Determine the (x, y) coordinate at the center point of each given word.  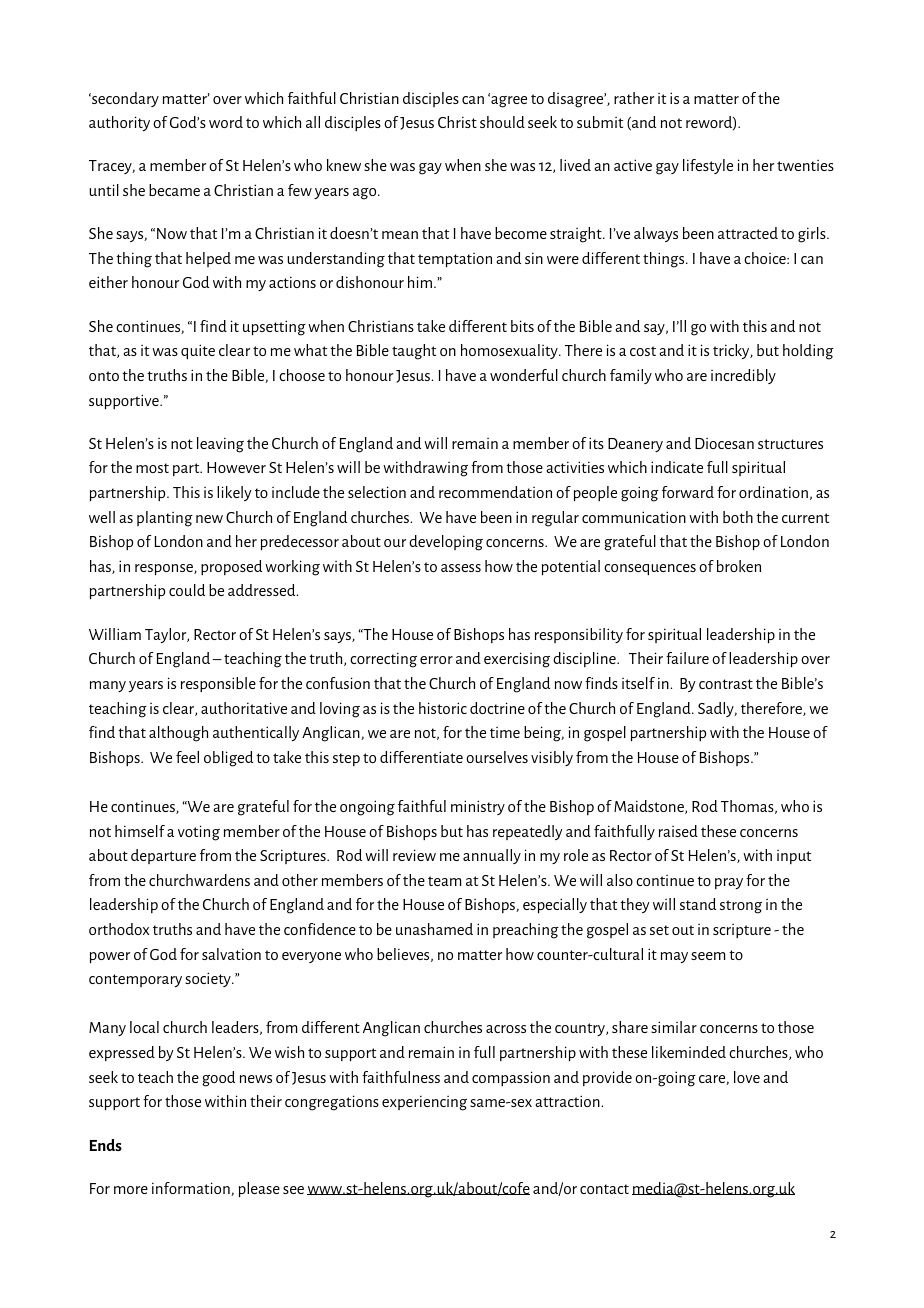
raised (678, 831)
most (152, 468)
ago (366, 194)
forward (688, 492)
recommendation (495, 492)
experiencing (424, 1103)
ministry (478, 807)
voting (199, 833)
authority (119, 123)
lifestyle (708, 166)
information (192, 1189)
